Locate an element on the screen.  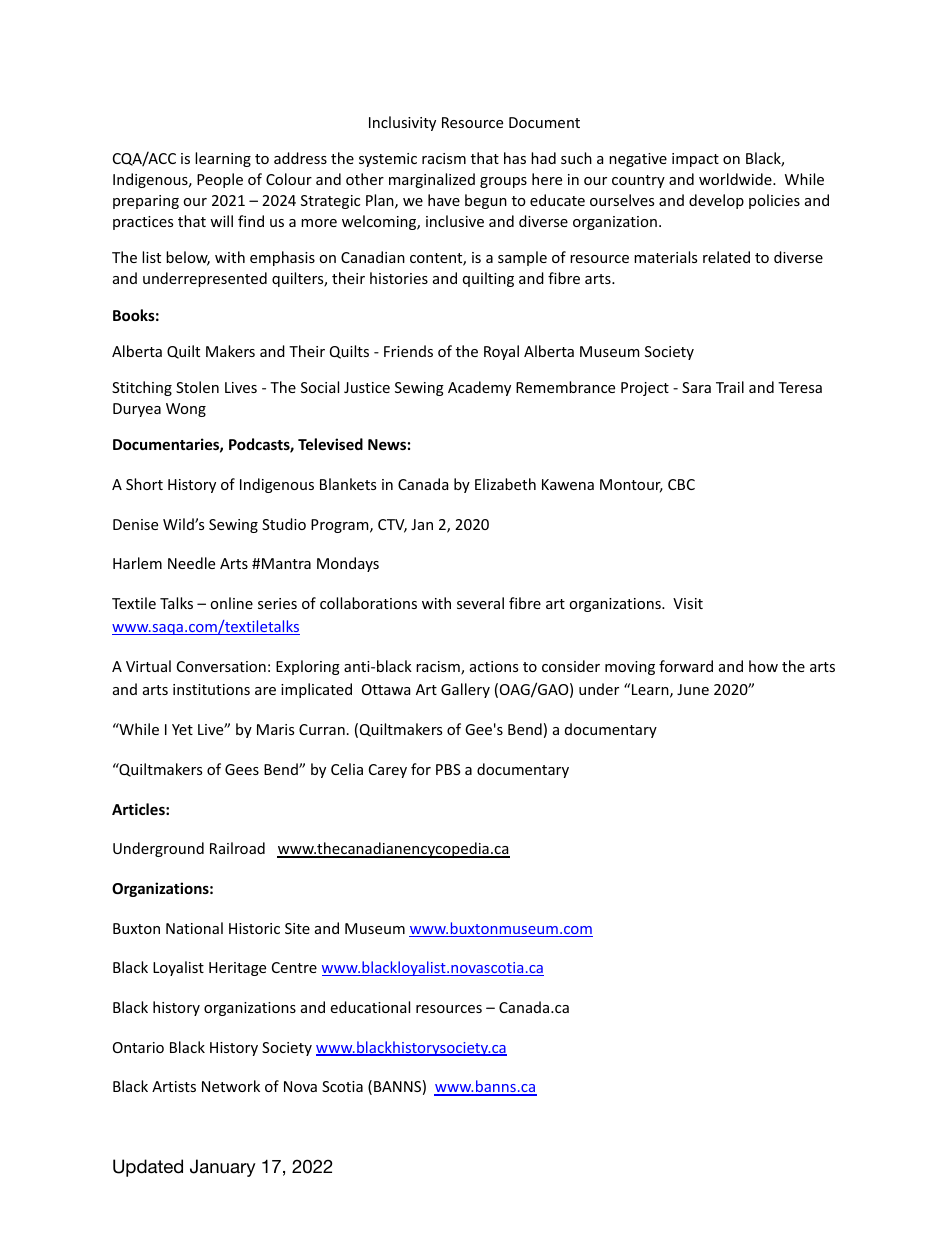
People is located at coordinates (220, 180).
